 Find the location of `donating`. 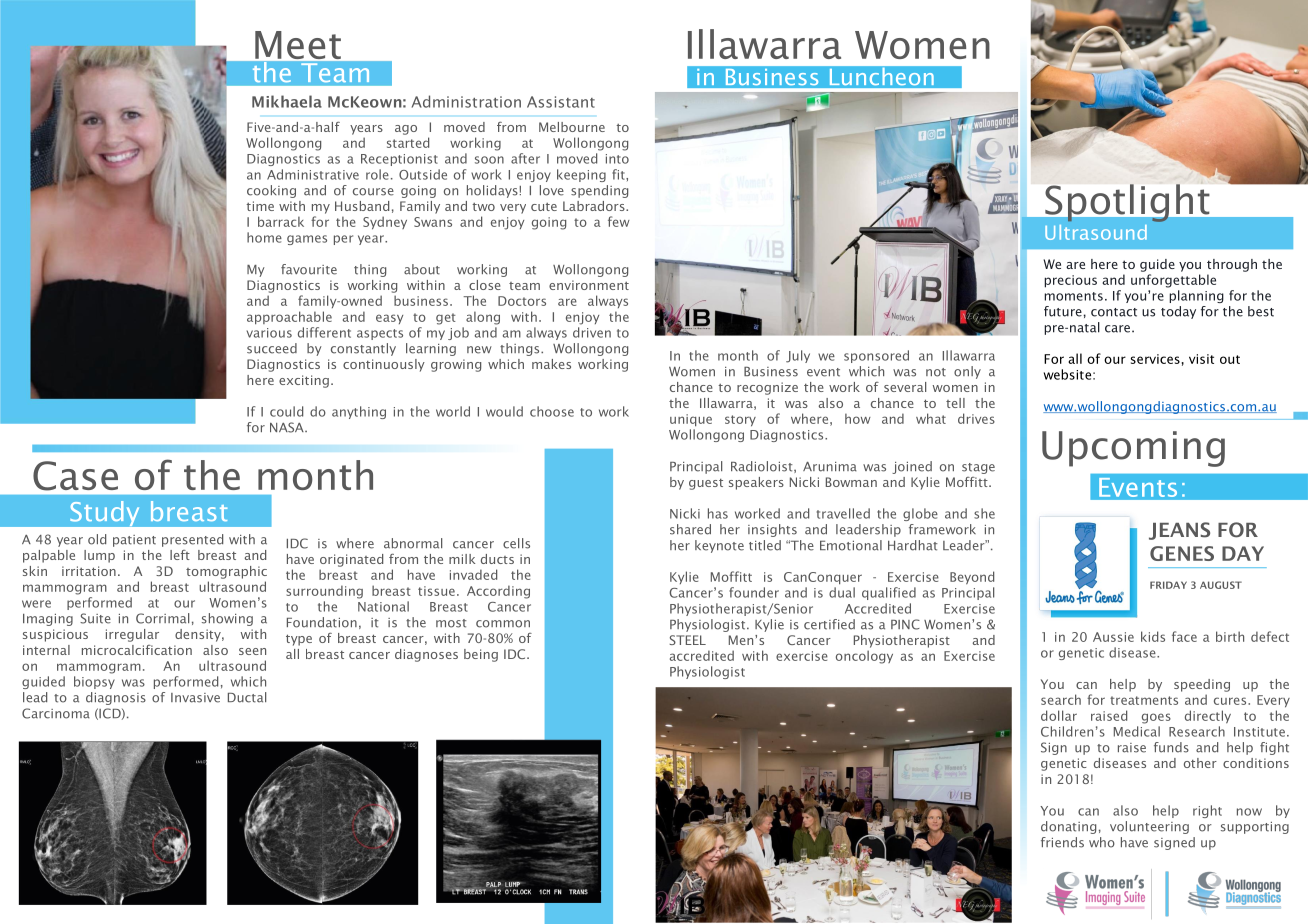

donating is located at coordinates (1068, 827).
